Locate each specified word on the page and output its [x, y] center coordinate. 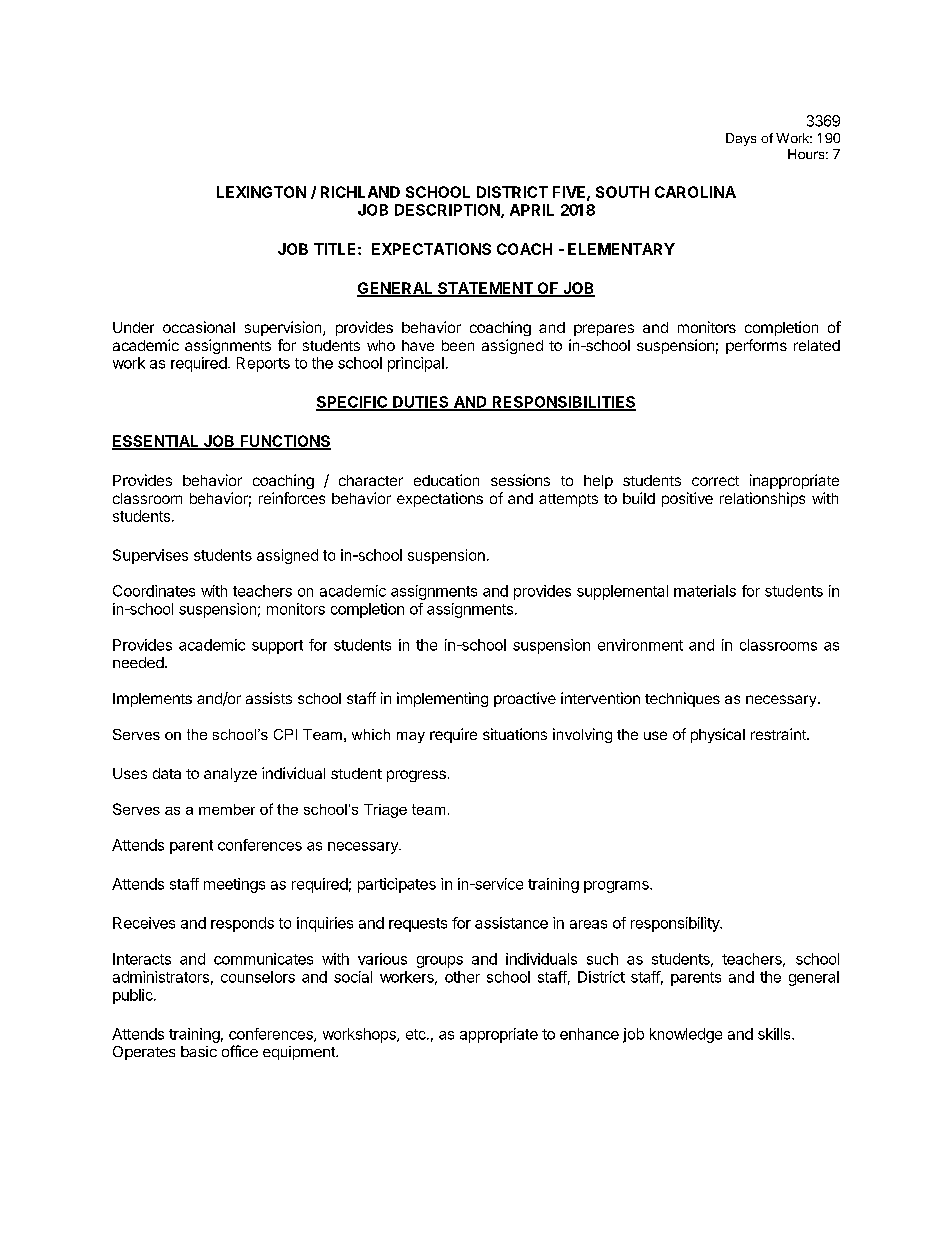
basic [199, 1051]
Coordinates [154, 591]
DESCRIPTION [448, 211]
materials [705, 591]
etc [417, 1034]
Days [741, 139]
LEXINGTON [261, 192]
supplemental [622, 592]
